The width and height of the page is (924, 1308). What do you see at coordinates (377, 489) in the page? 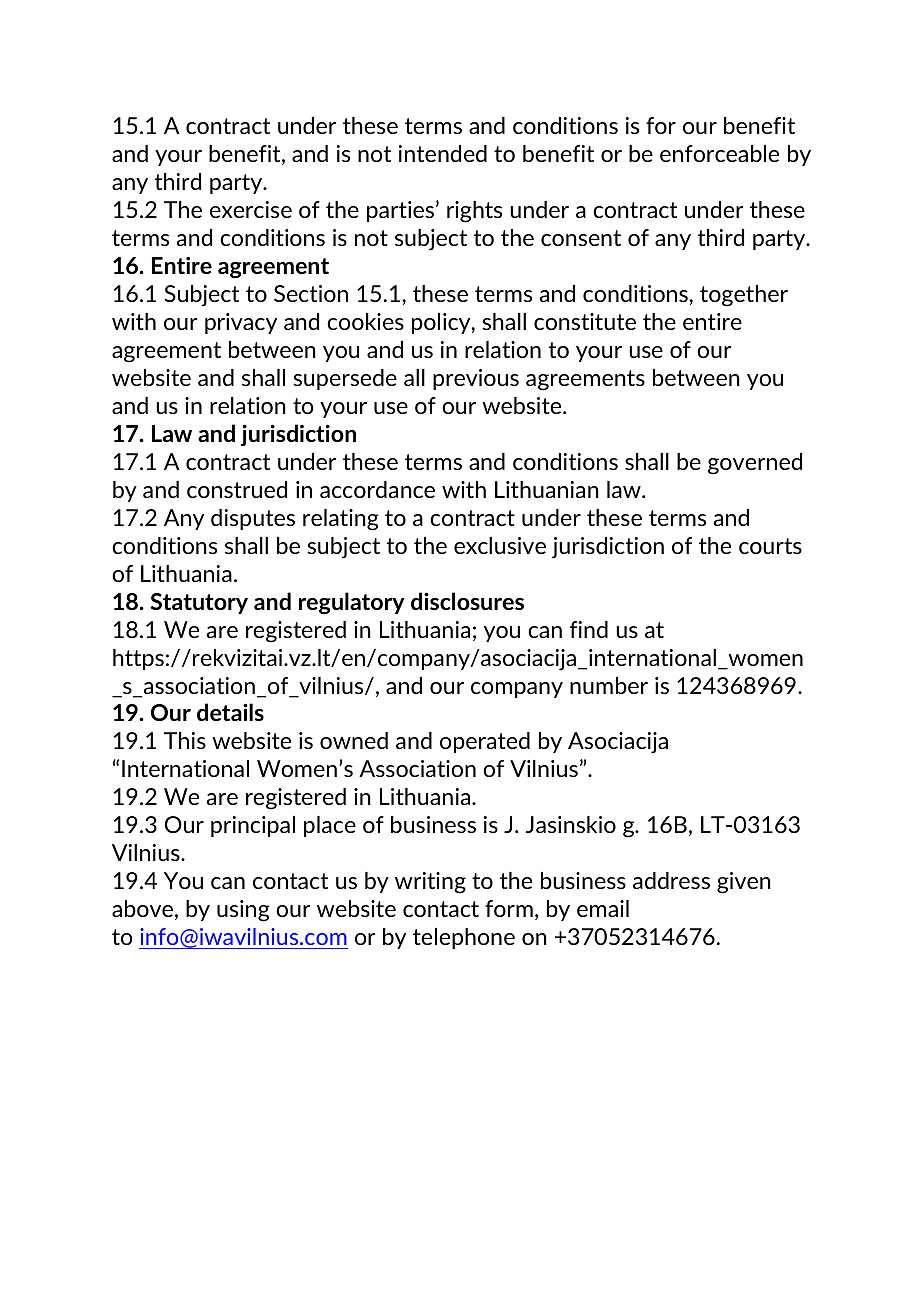
I see `accordance` at bounding box center [377, 489].
